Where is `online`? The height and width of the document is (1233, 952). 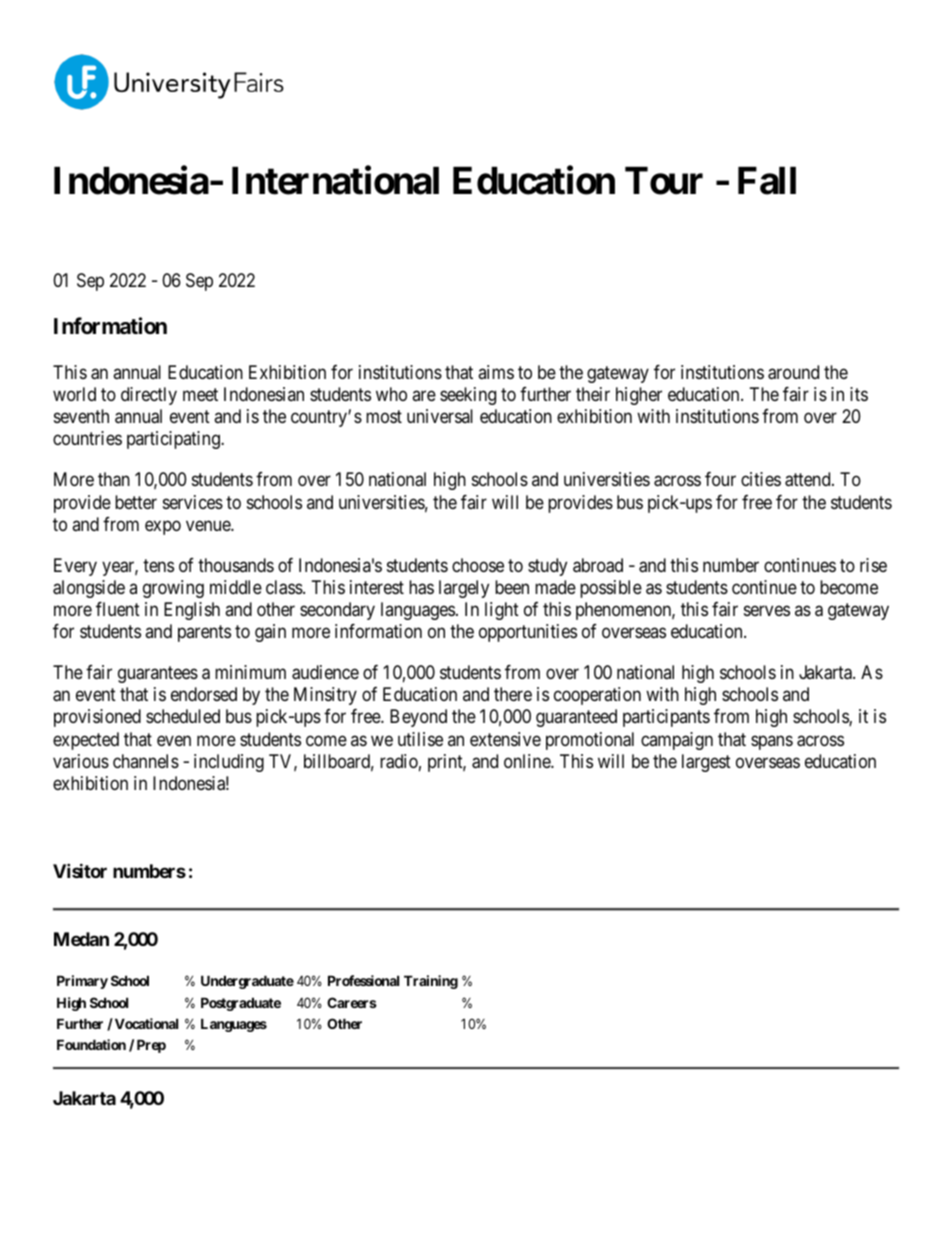 online is located at coordinates (528, 761).
